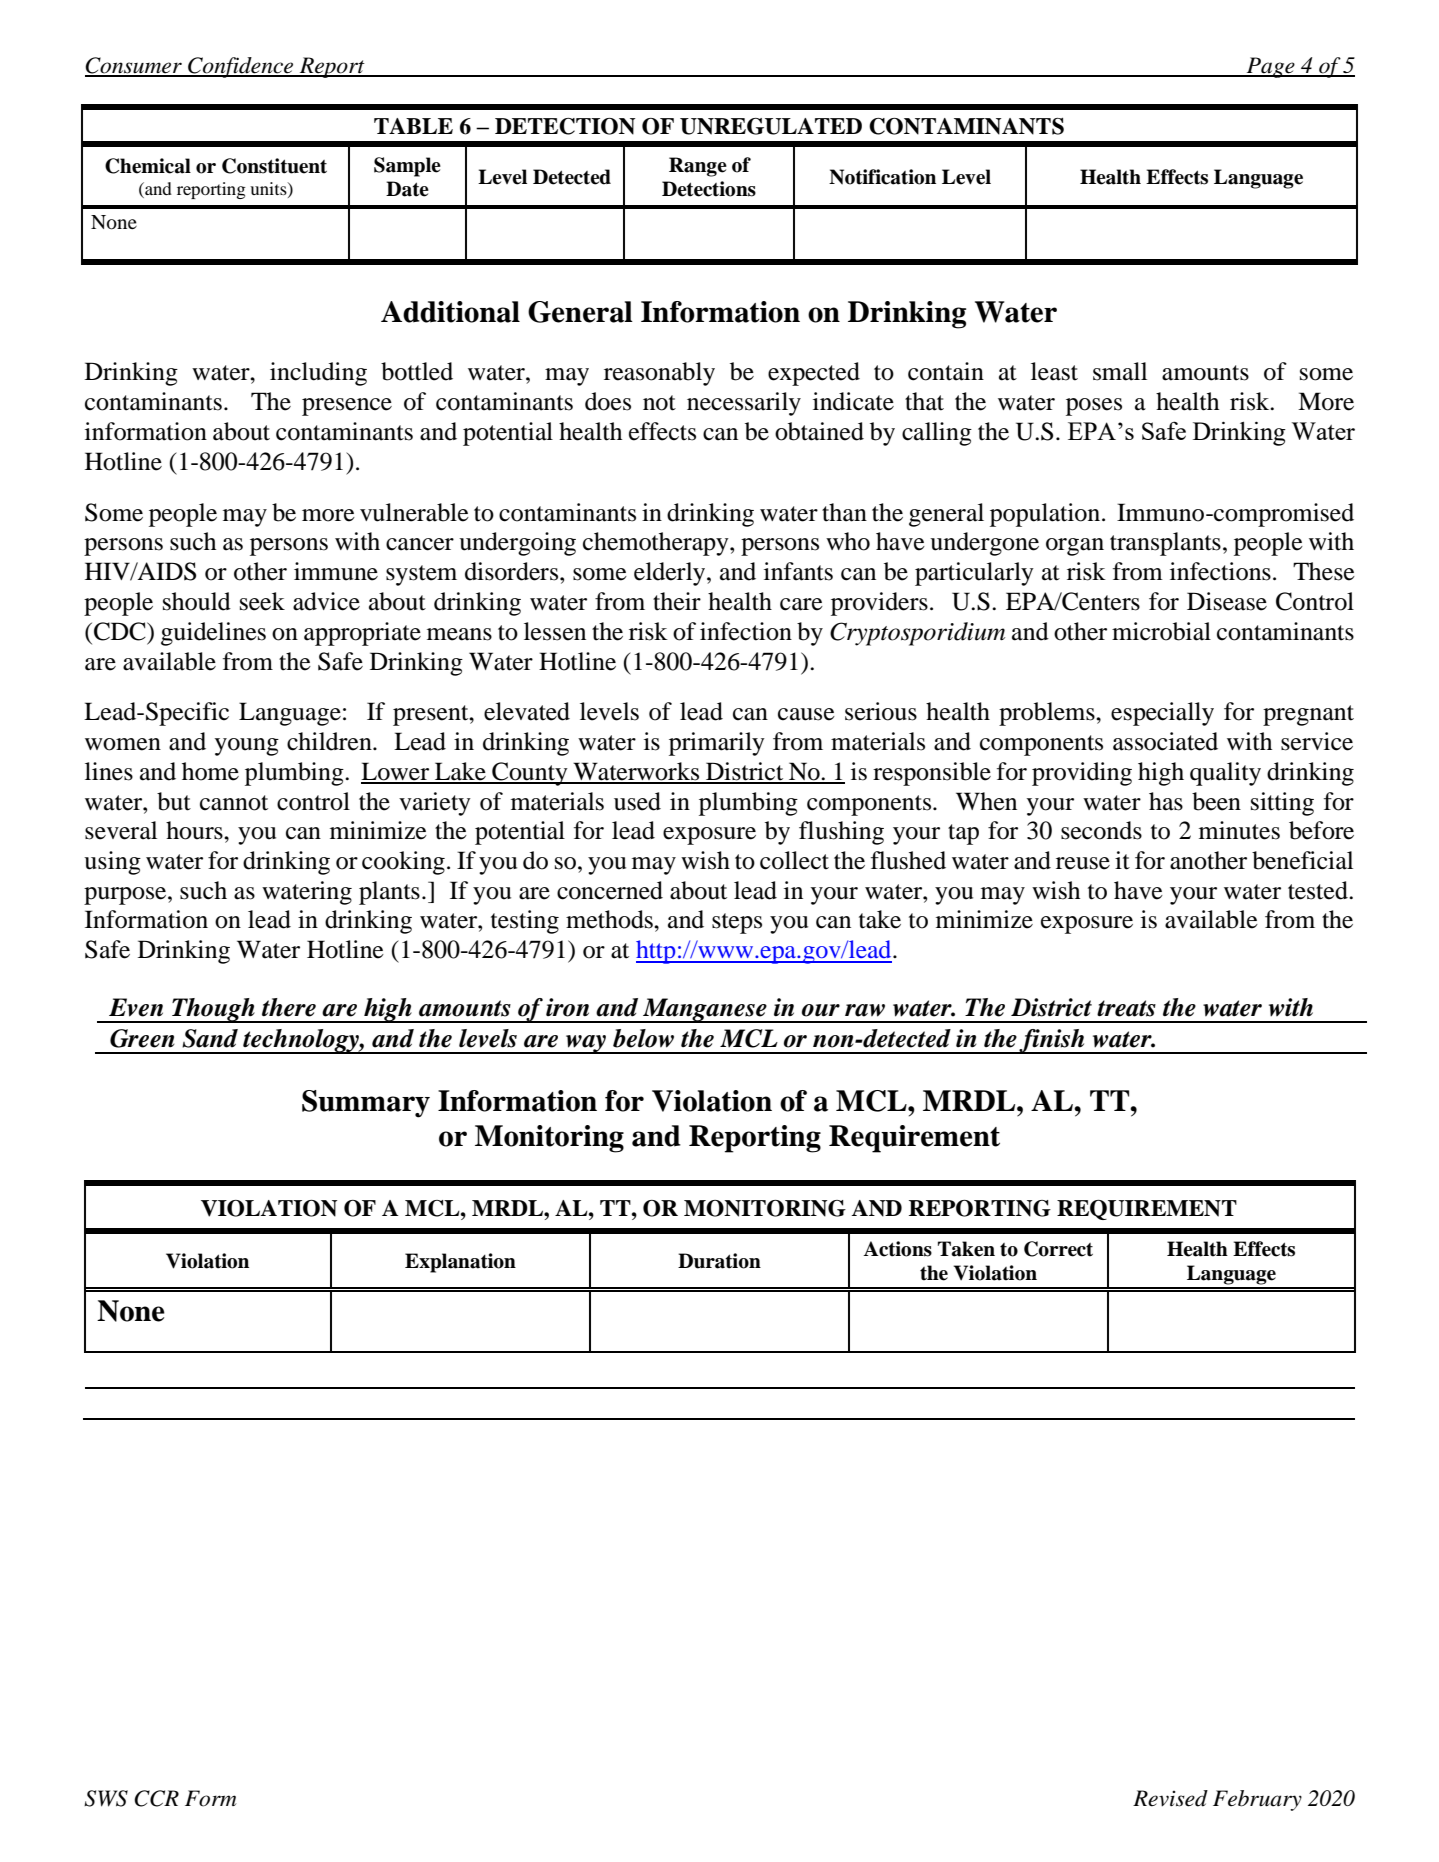  What do you see at coordinates (156, 1798) in the document?
I see `CCR` at bounding box center [156, 1798].
